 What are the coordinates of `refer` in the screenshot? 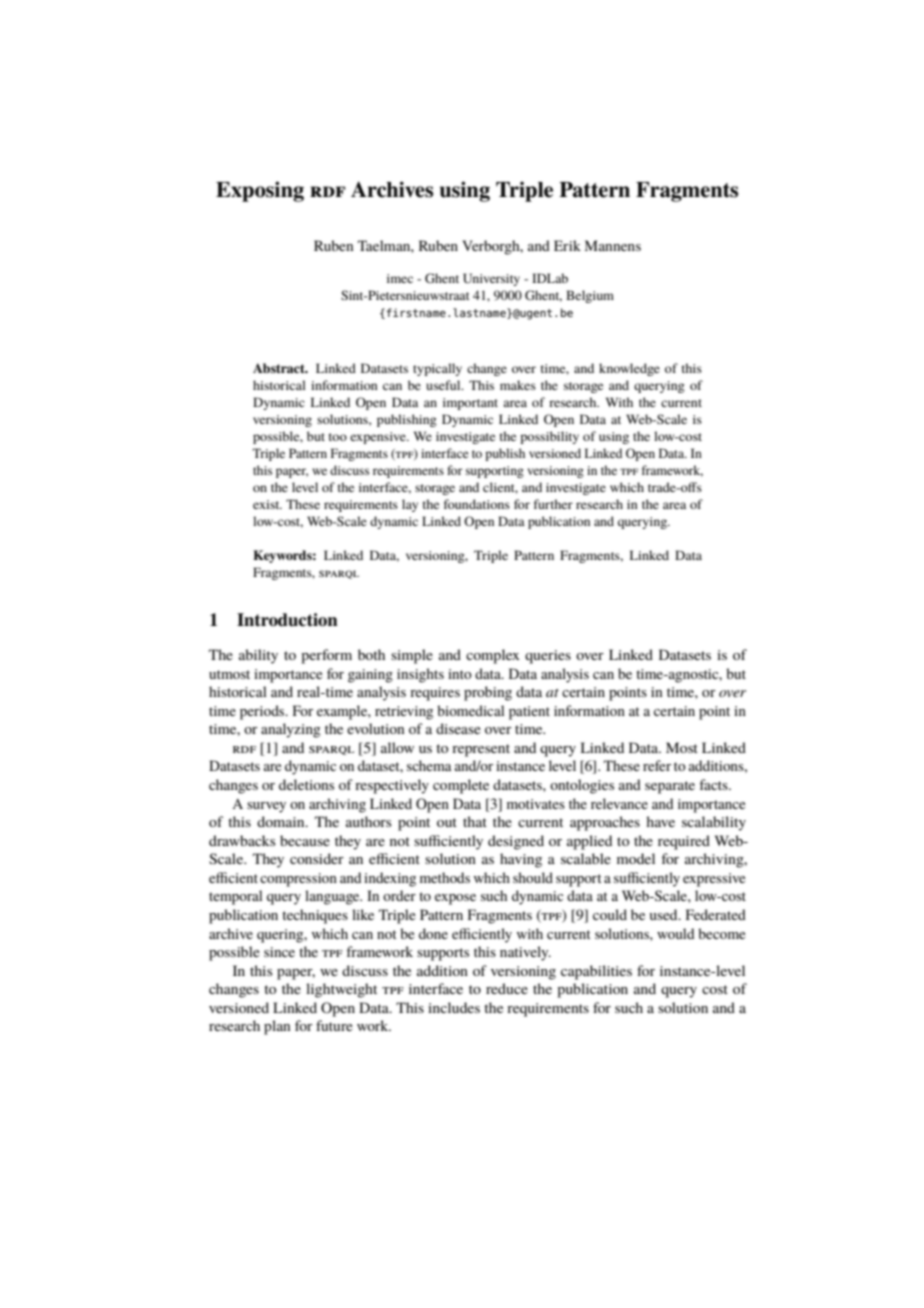 It's located at (657, 765).
